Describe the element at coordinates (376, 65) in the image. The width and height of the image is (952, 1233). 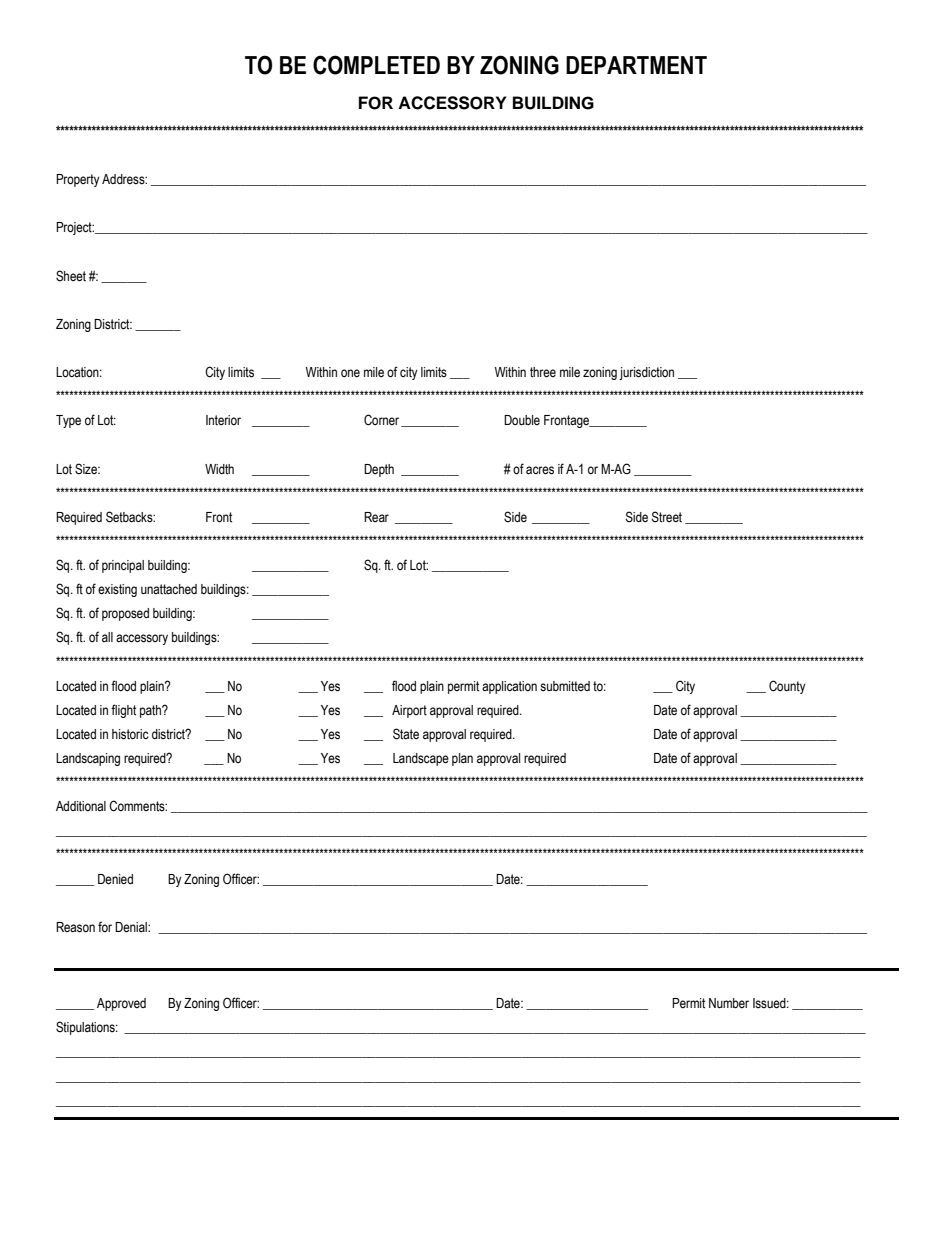
I see `COMPLETED` at that location.
